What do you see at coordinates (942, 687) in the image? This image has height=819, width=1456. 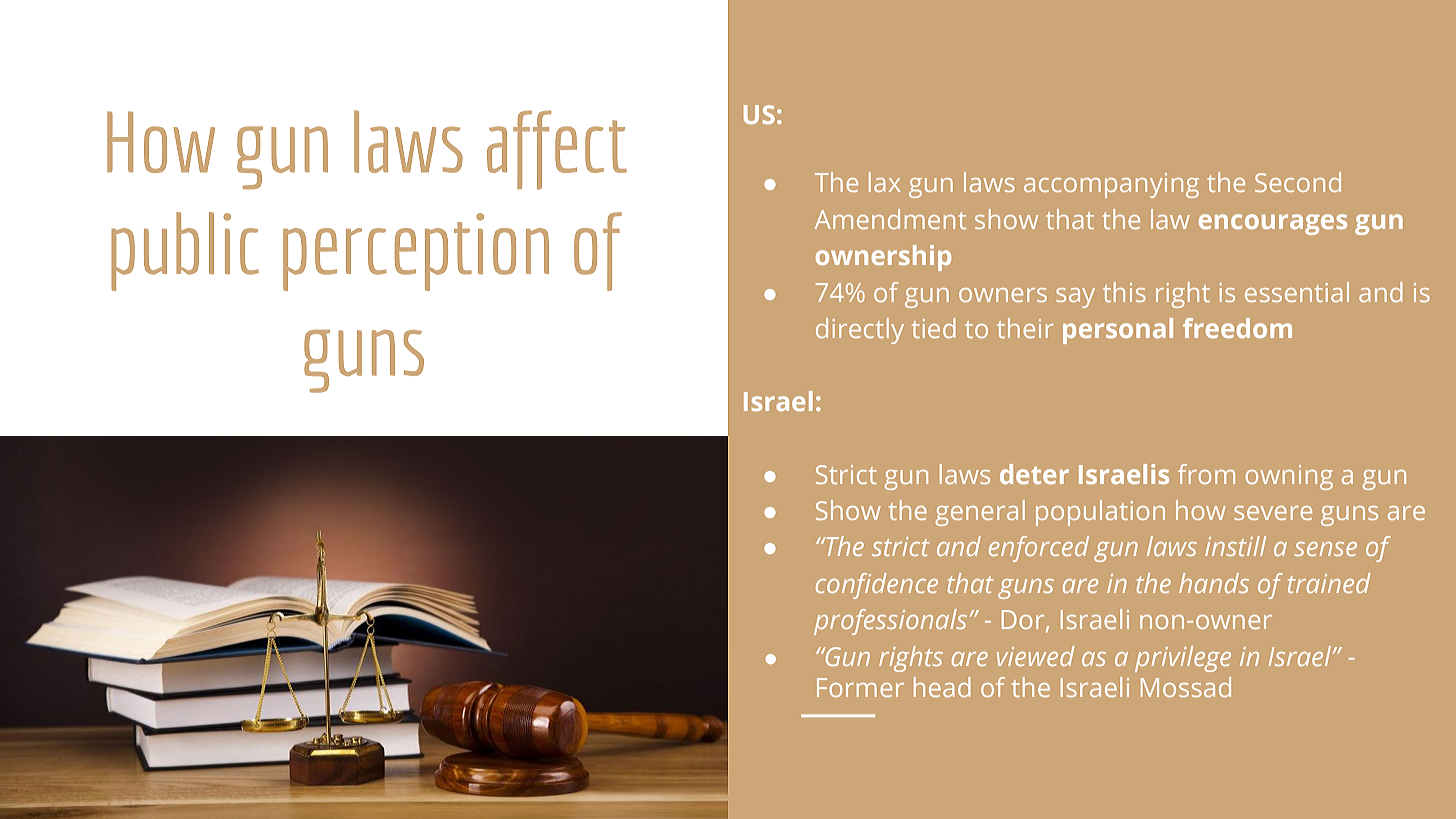 I see `head` at bounding box center [942, 687].
